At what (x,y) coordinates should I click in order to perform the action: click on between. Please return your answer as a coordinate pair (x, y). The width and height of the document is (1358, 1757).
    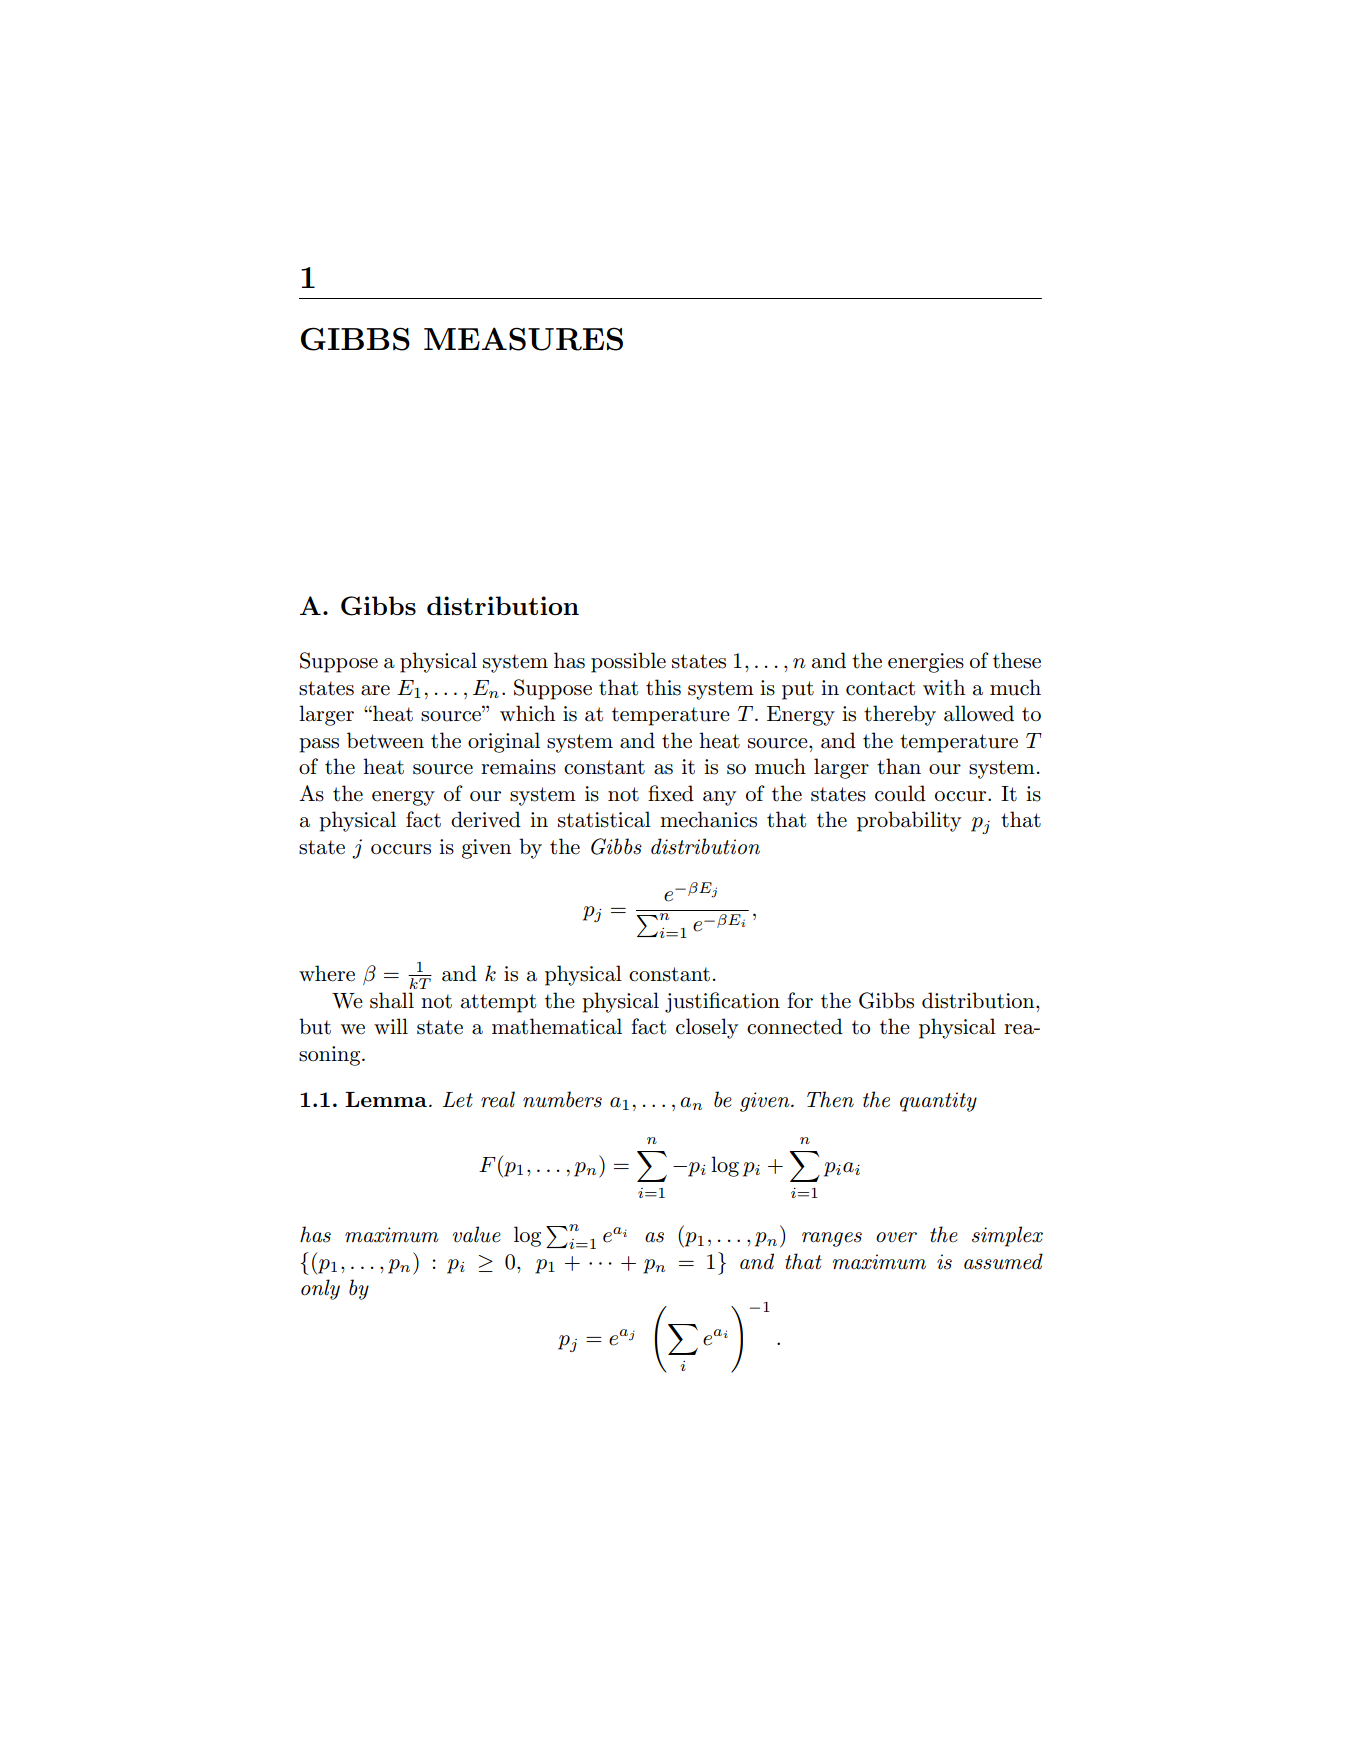
    Looking at the image, I should click on (385, 740).
